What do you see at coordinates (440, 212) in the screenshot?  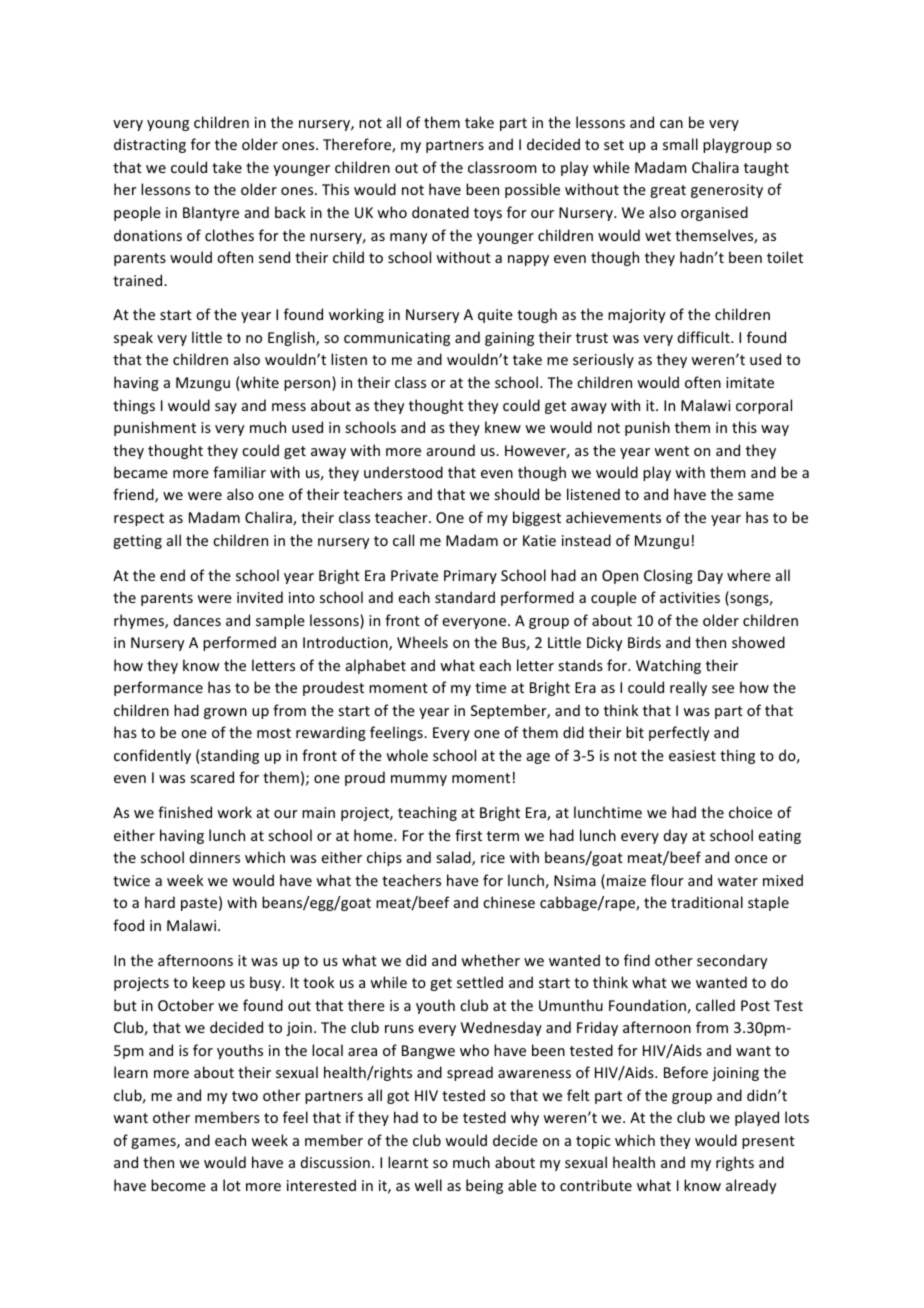 I see `donated` at bounding box center [440, 212].
